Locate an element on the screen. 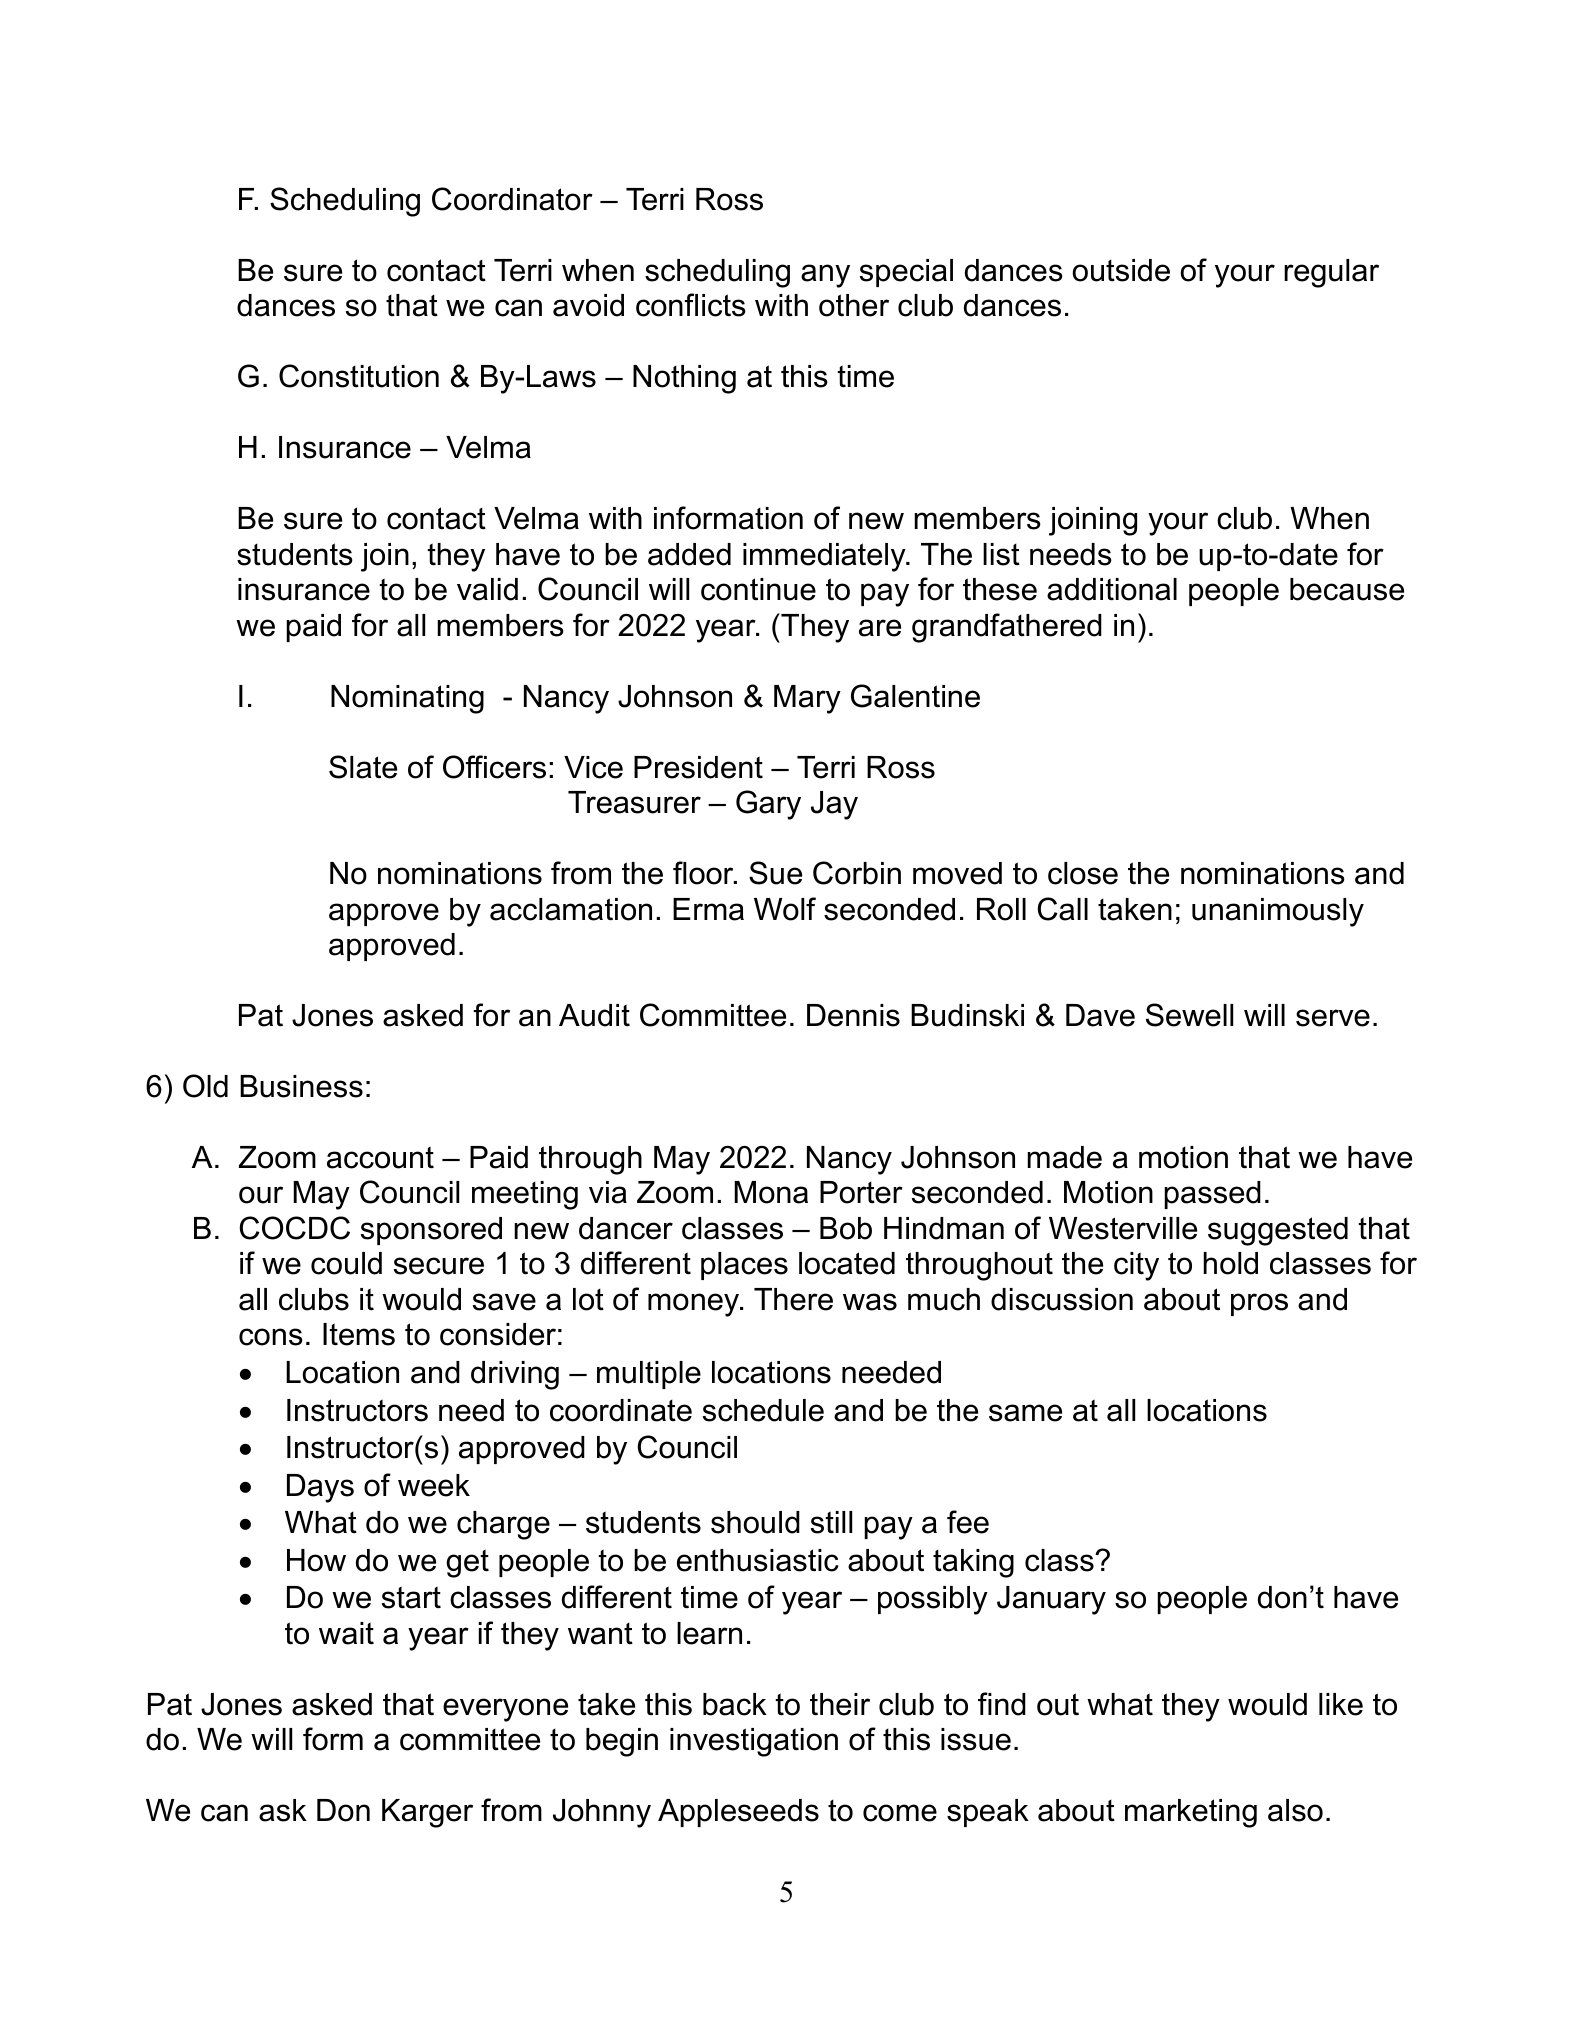  valid is located at coordinates (487, 589).
